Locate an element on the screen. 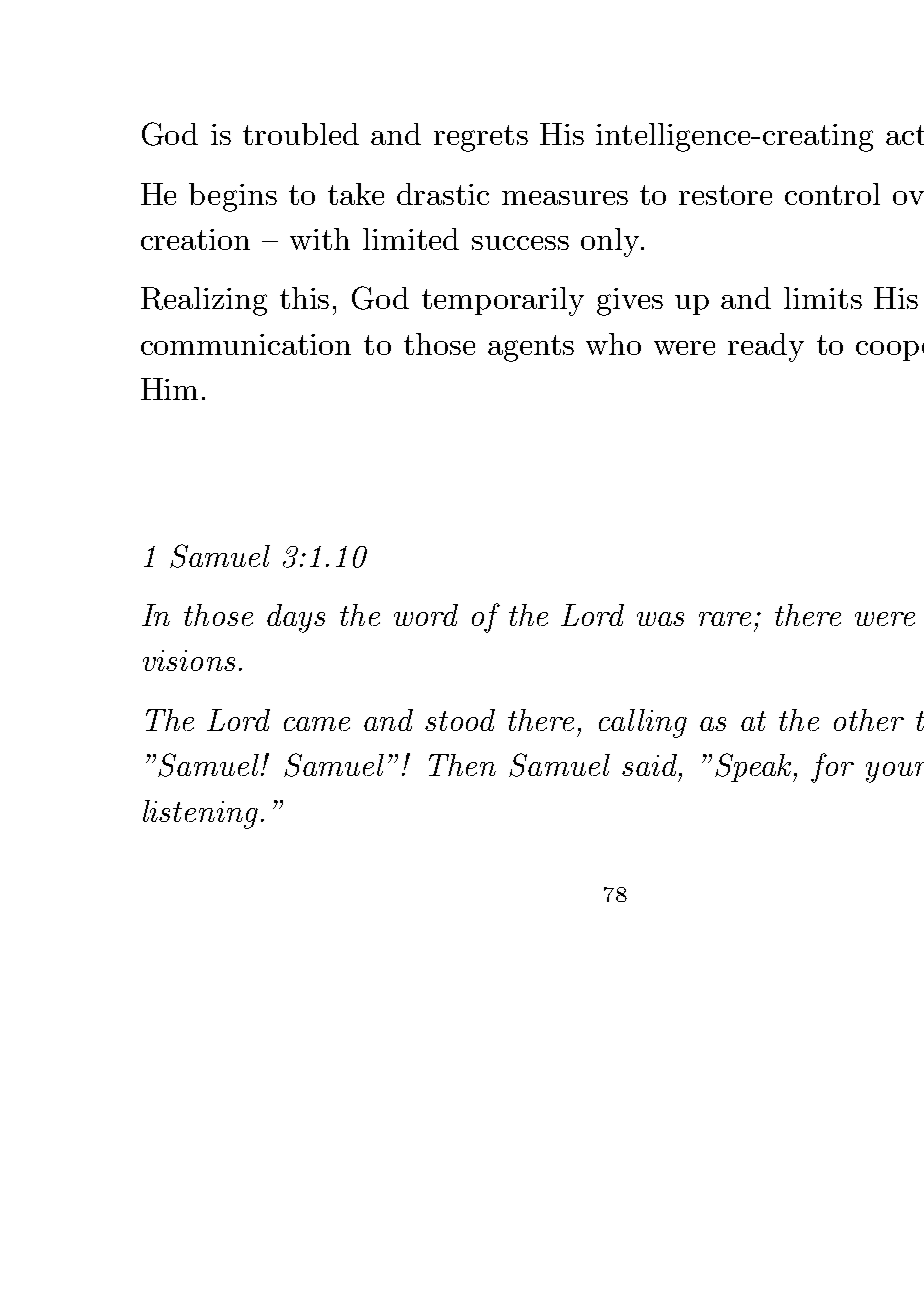 Image resolution: width=924 pixels, height=1308 pixels. temporarily is located at coordinates (503, 301).
